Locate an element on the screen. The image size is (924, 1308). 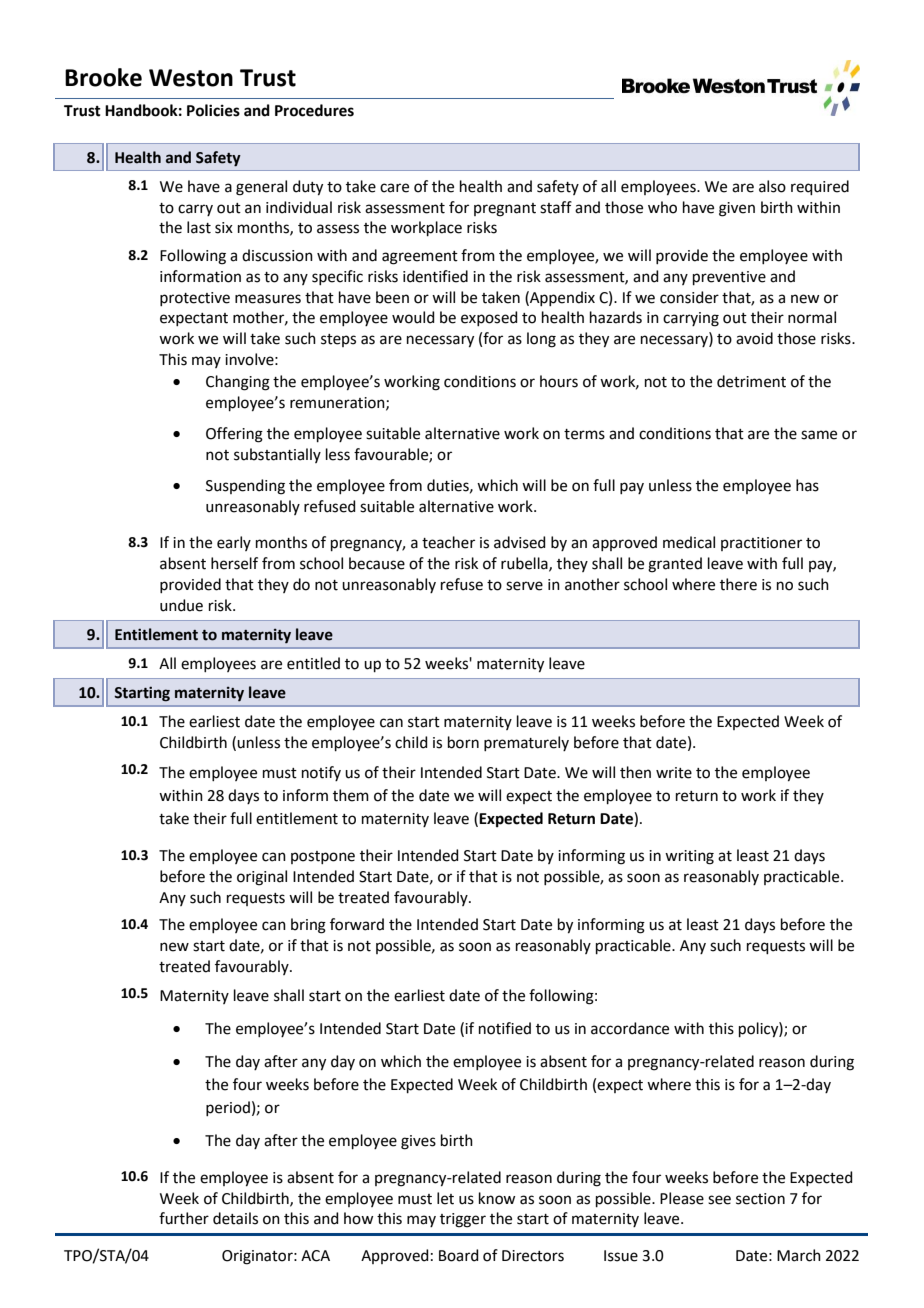
care is located at coordinates (394, 188).
